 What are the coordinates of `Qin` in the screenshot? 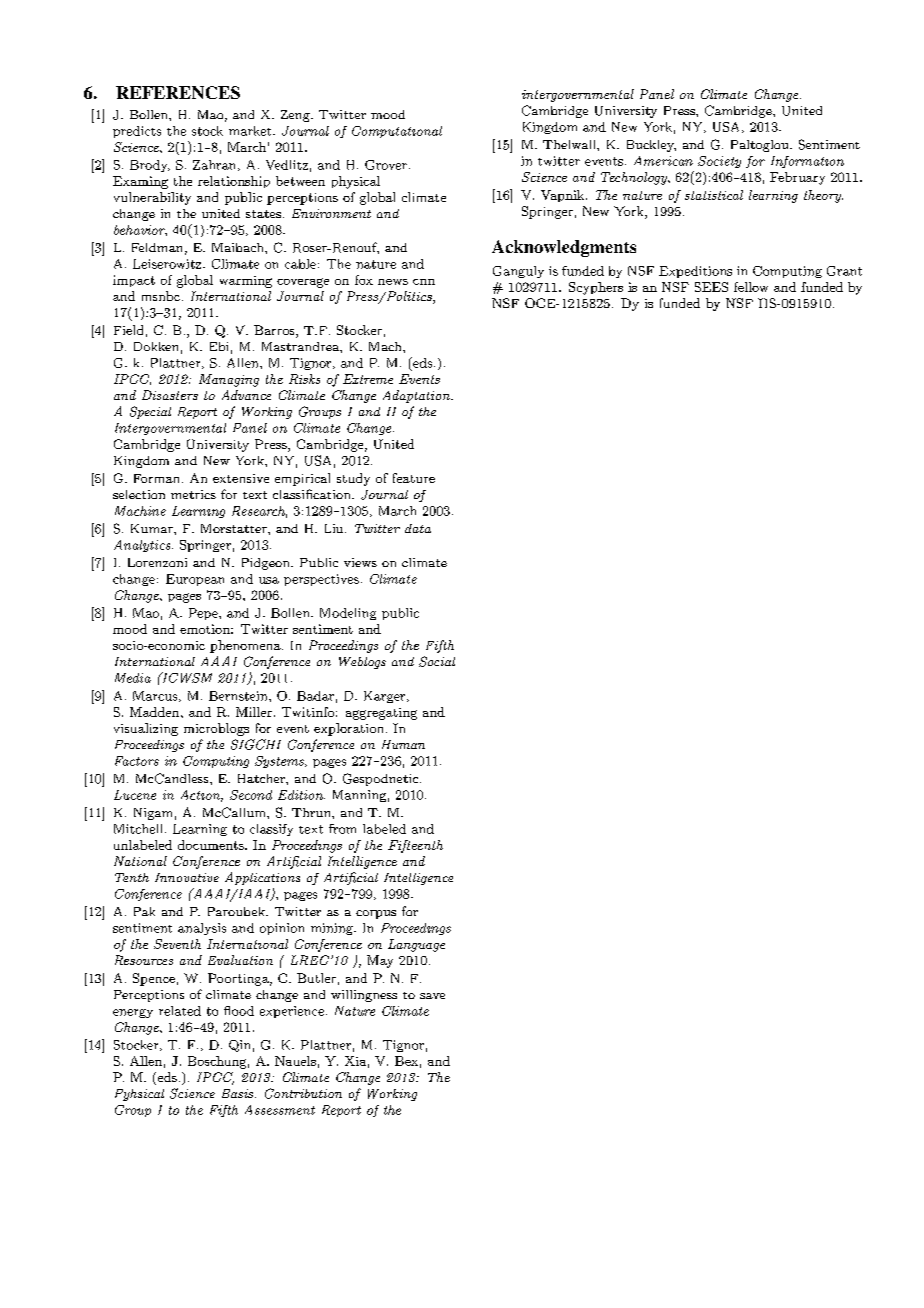 It's located at (239, 1046).
